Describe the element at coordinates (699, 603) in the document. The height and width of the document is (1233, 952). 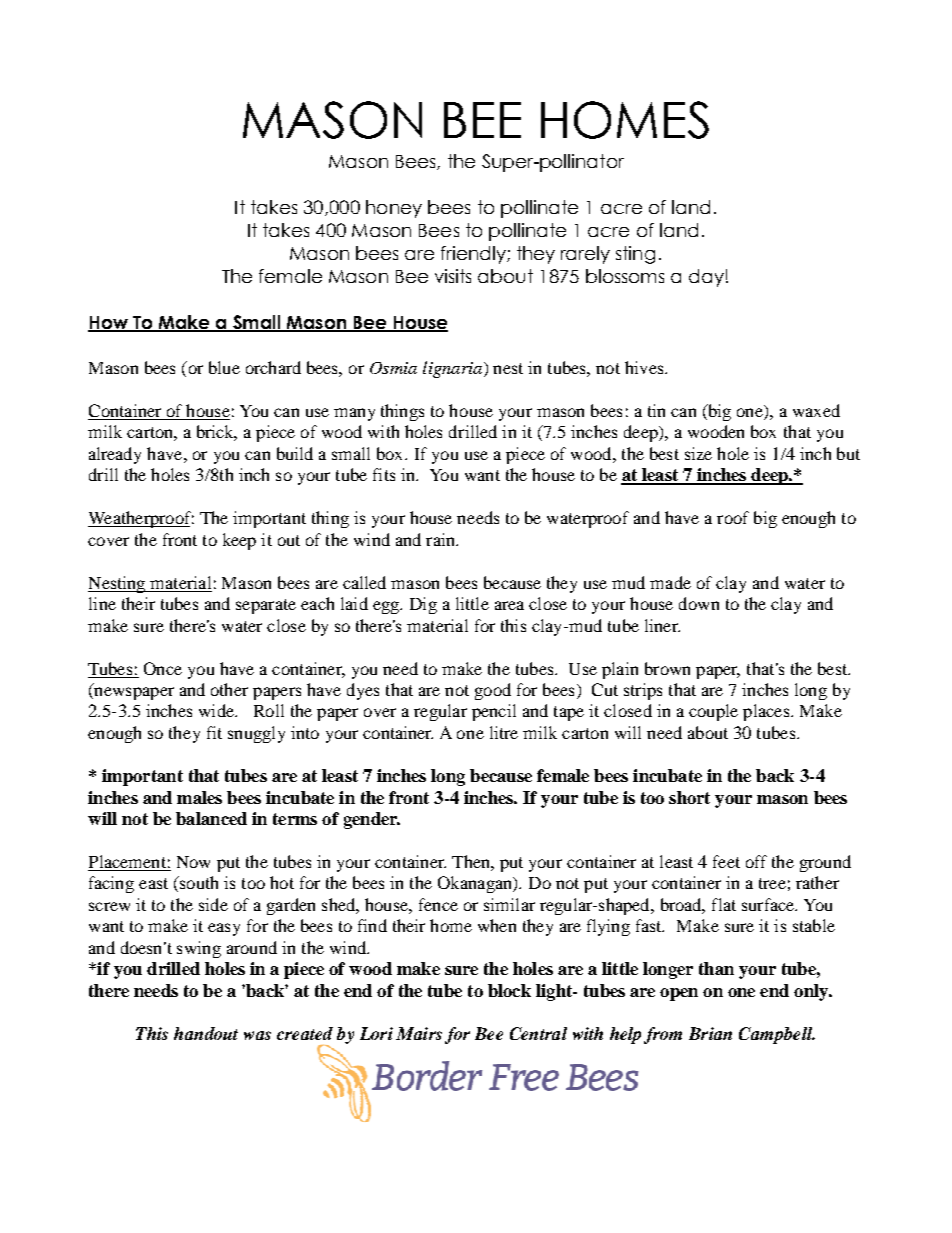
I see `down` at that location.
